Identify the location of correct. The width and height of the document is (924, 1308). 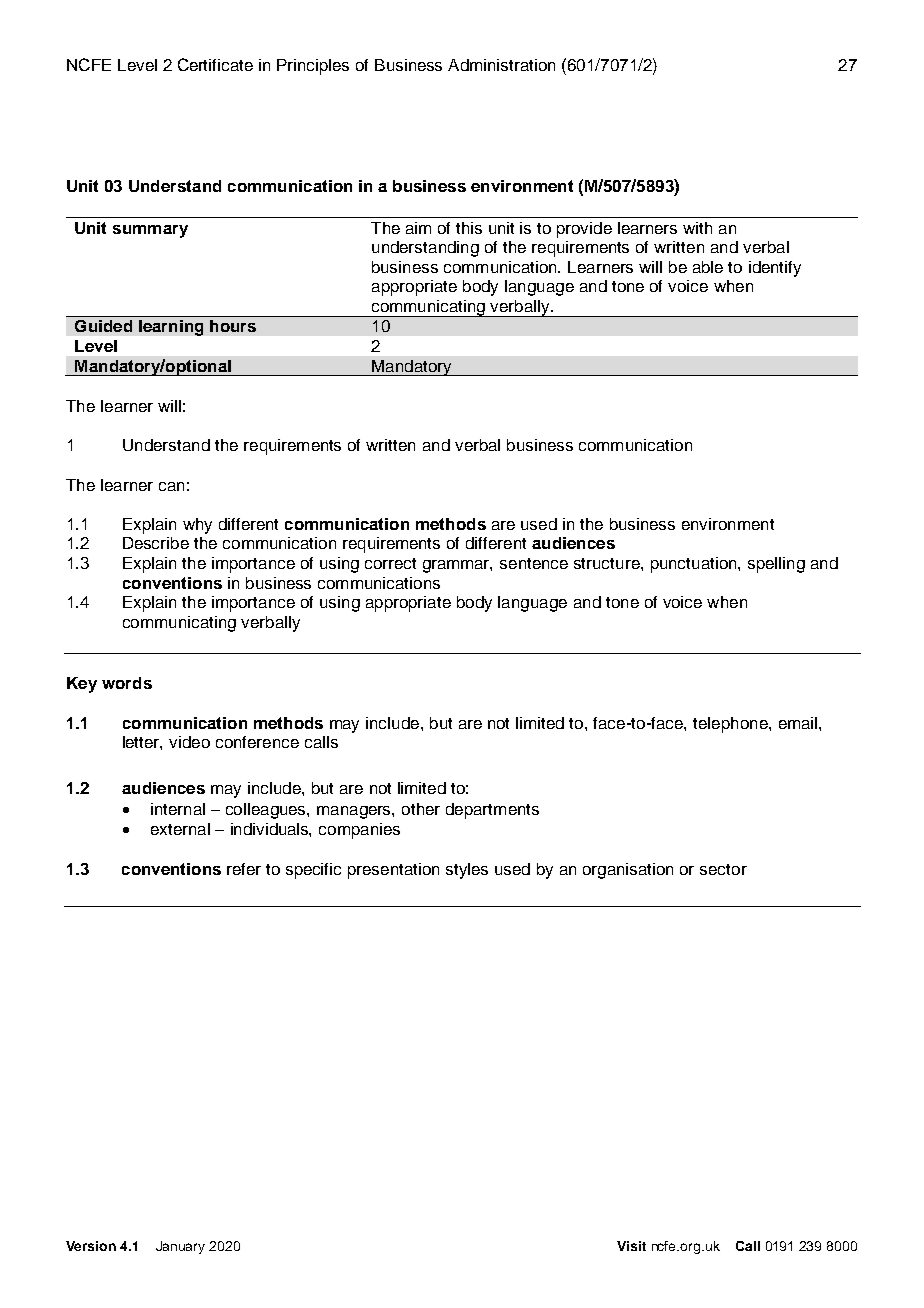
(390, 563).
